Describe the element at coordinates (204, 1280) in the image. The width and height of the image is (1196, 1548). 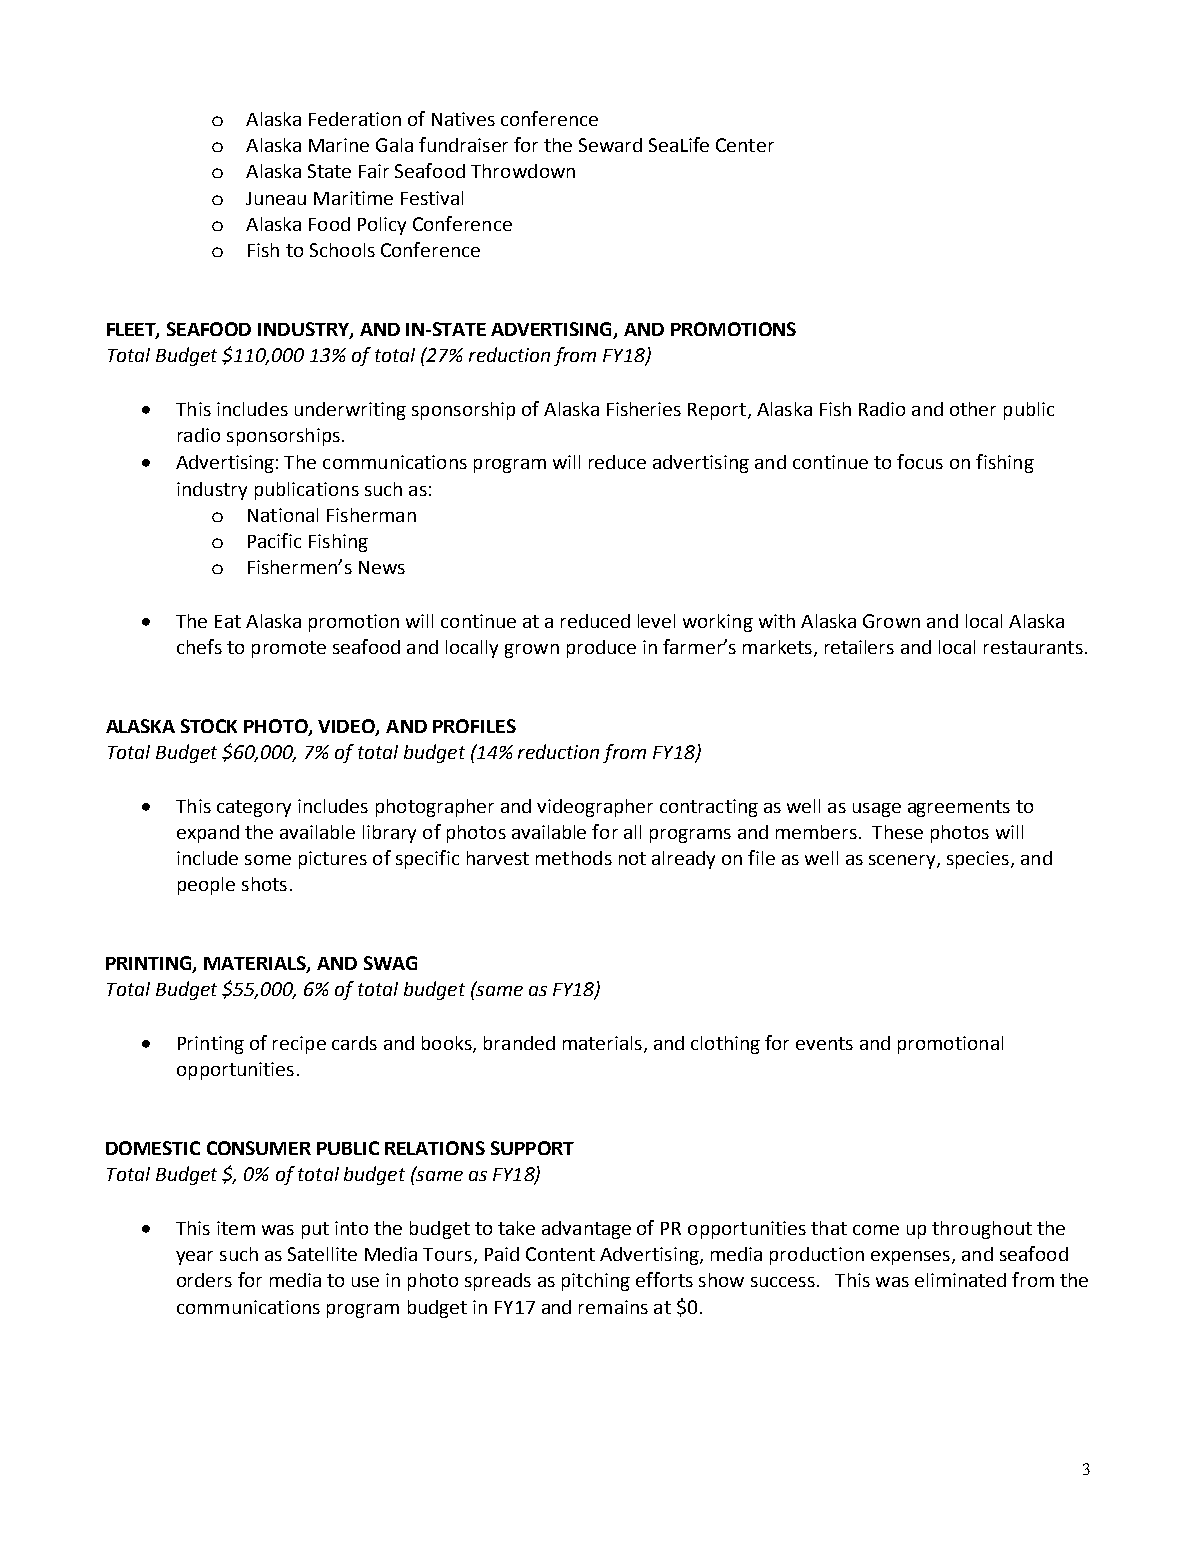
I see `orders` at that location.
